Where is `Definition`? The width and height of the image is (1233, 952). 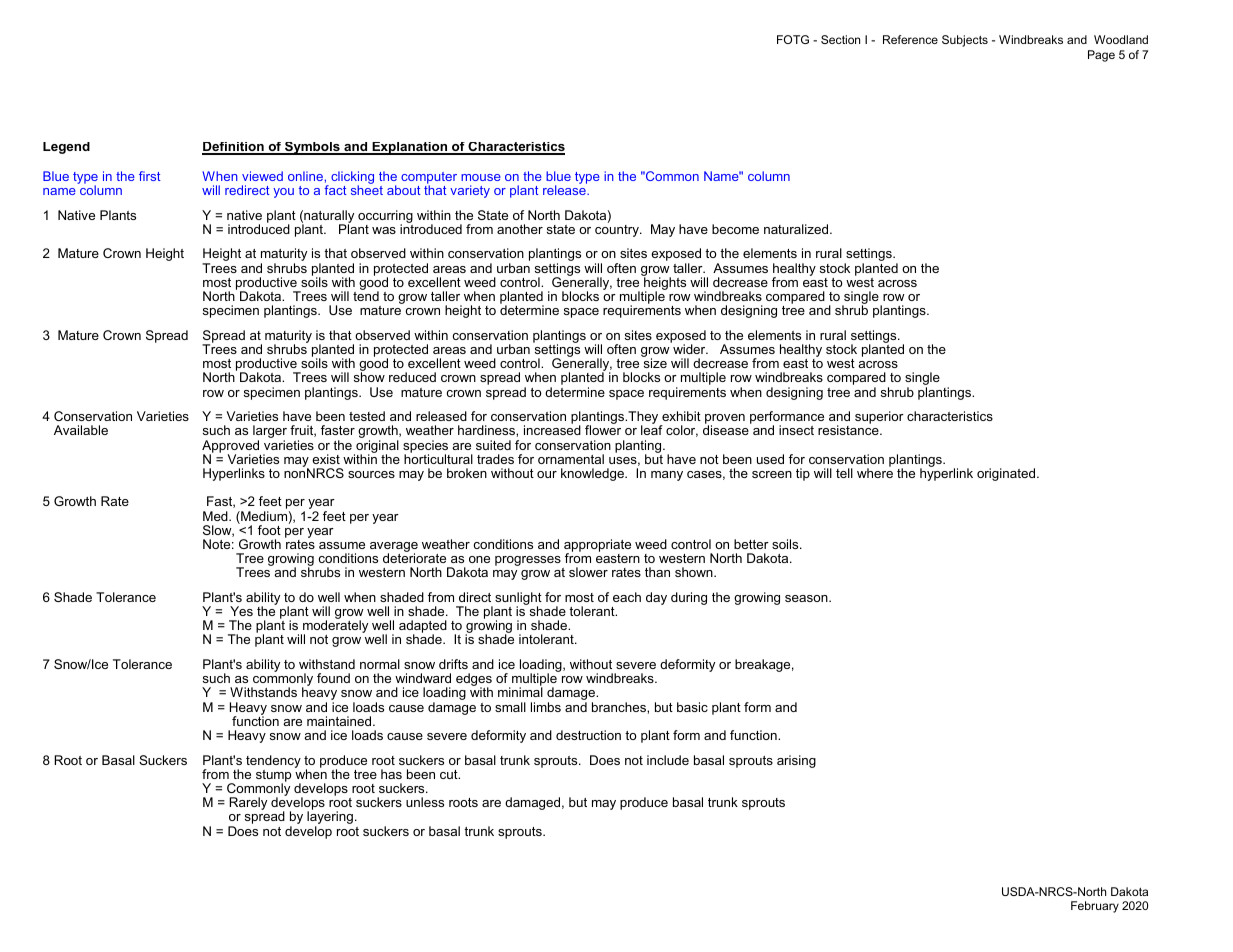
Definition is located at coordinates (234, 148).
